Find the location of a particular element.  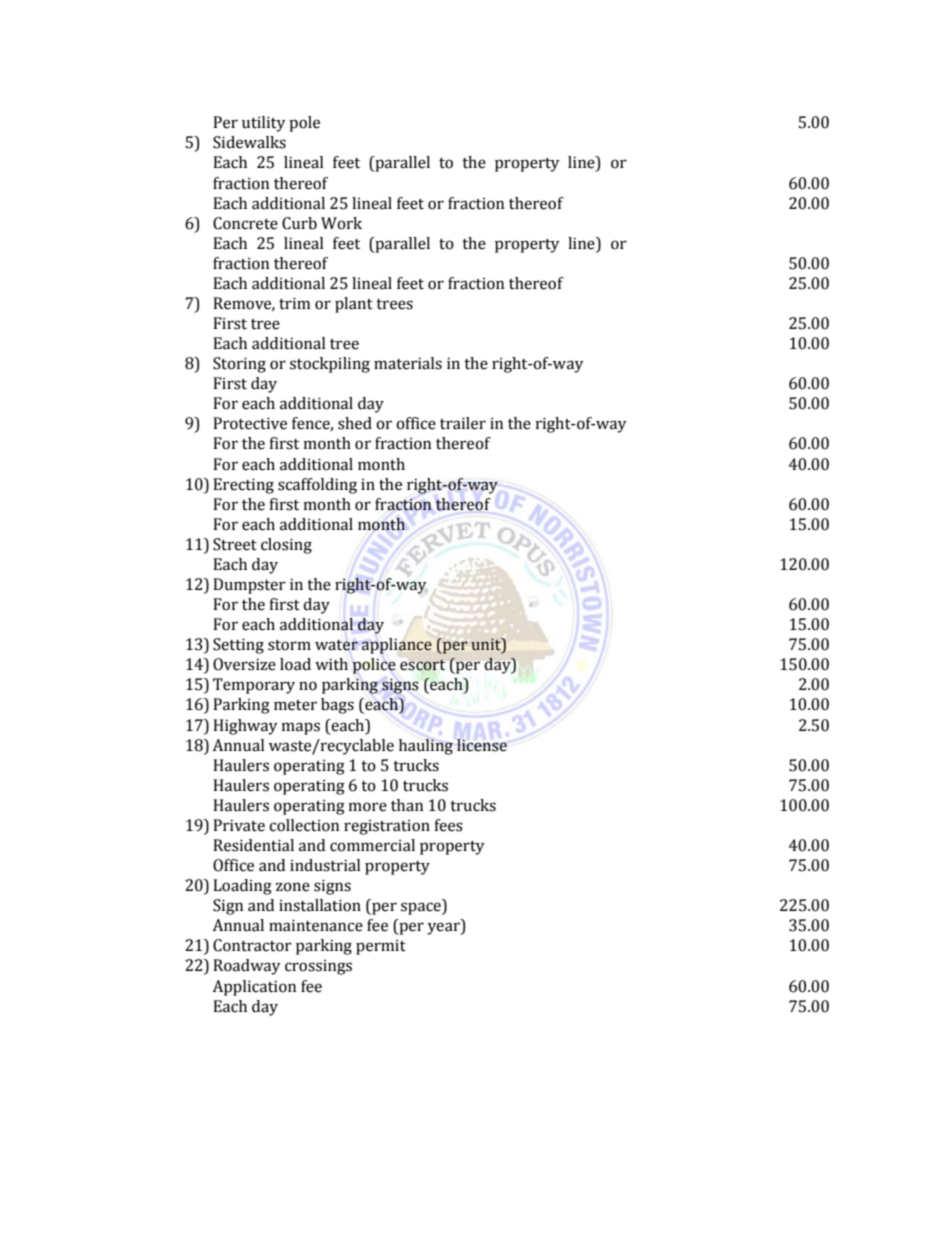

utility is located at coordinates (263, 124).
